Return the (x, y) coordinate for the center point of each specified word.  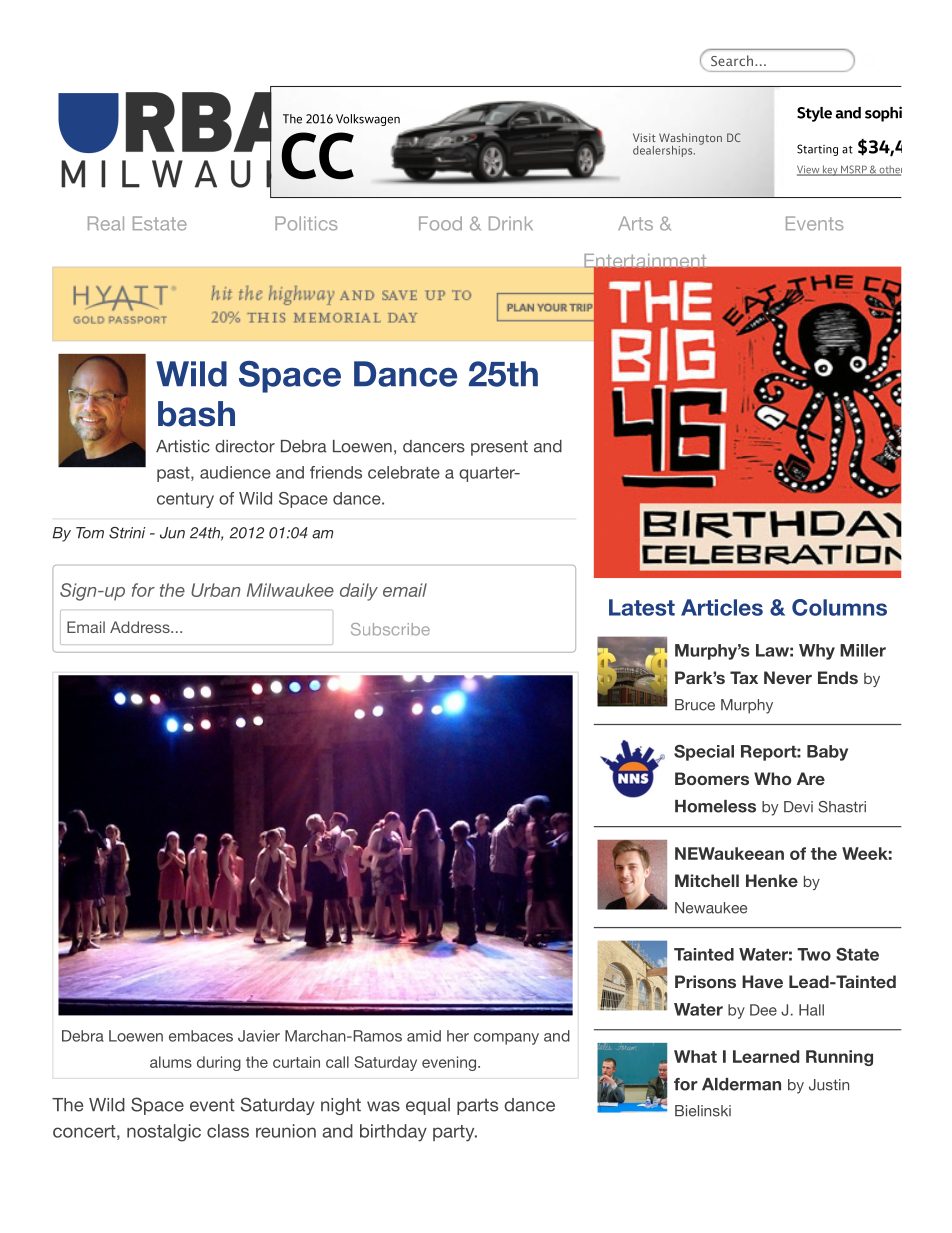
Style (814, 114)
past (174, 474)
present (499, 448)
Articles (722, 607)
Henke (772, 880)
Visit (644, 137)
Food (440, 223)
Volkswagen (368, 120)
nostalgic (164, 1133)
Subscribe (390, 629)
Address (141, 627)
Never (788, 677)
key (830, 170)
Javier (259, 1036)
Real (106, 223)
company (506, 1039)
